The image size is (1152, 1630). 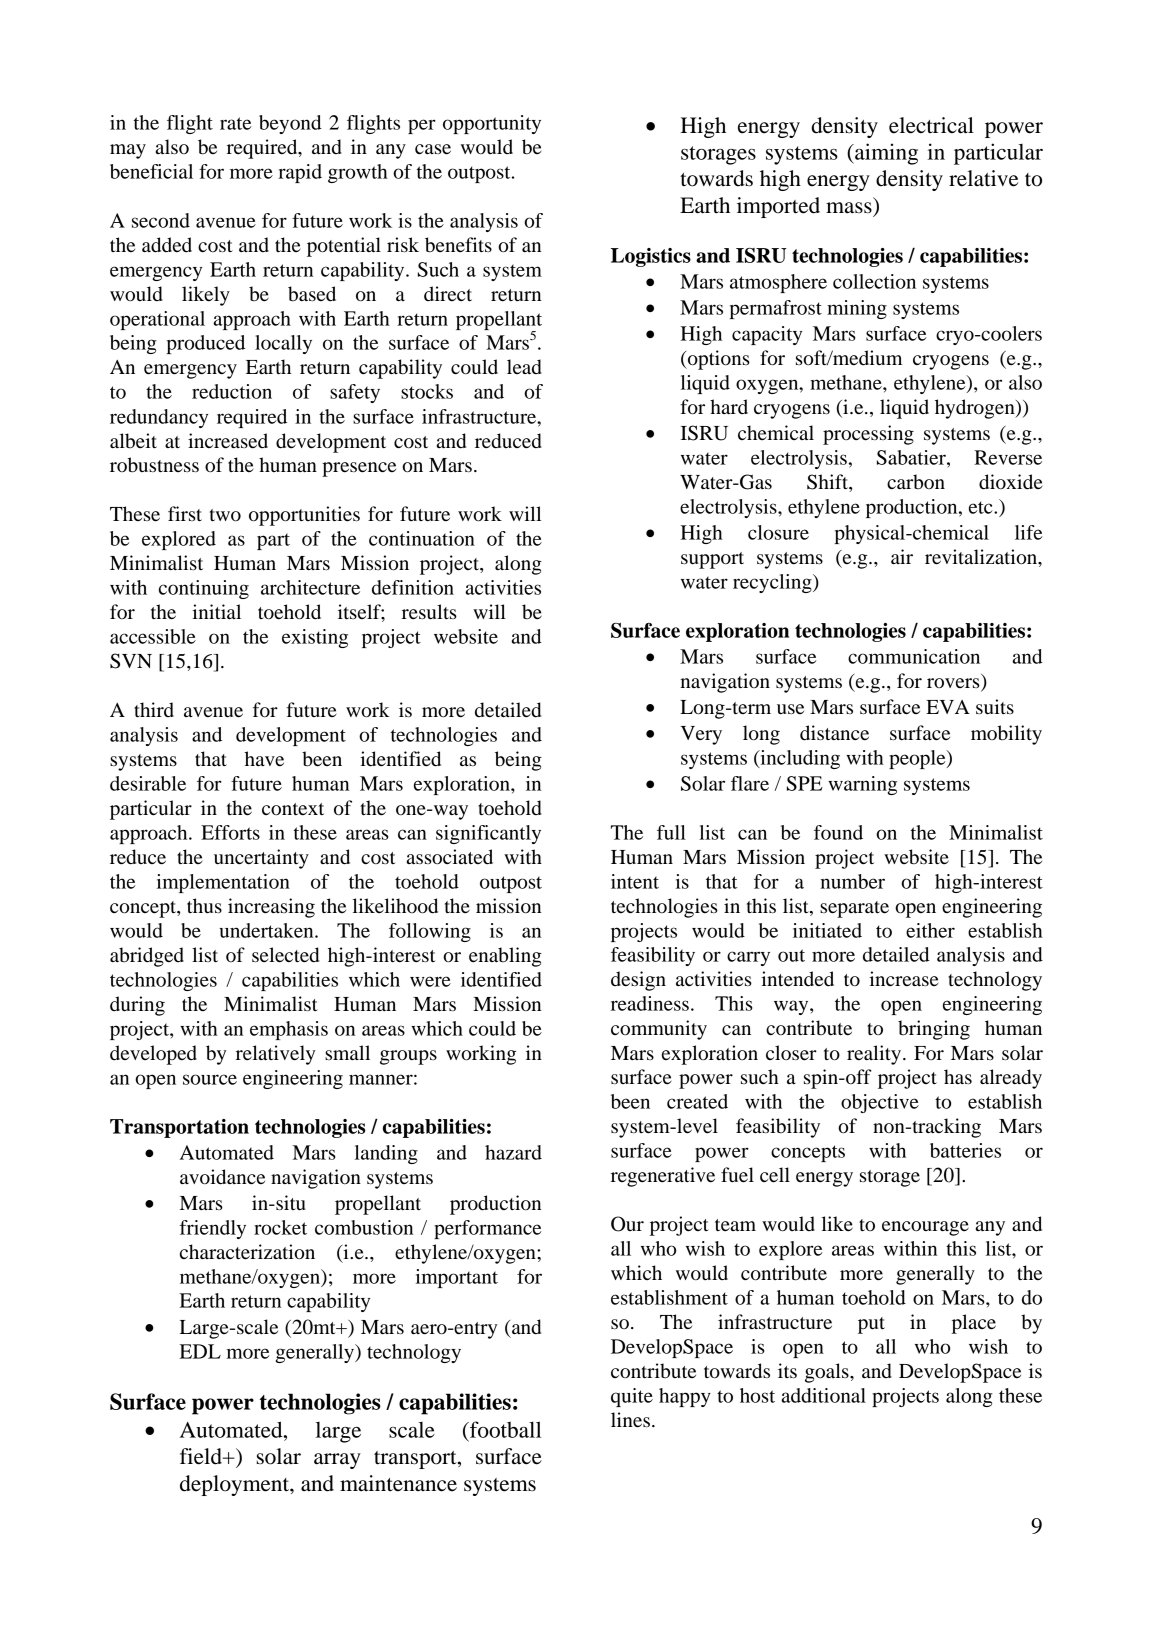 What do you see at coordinates (505, 957) in the image?
I see `enabling` at bounding box center [505, 957].
